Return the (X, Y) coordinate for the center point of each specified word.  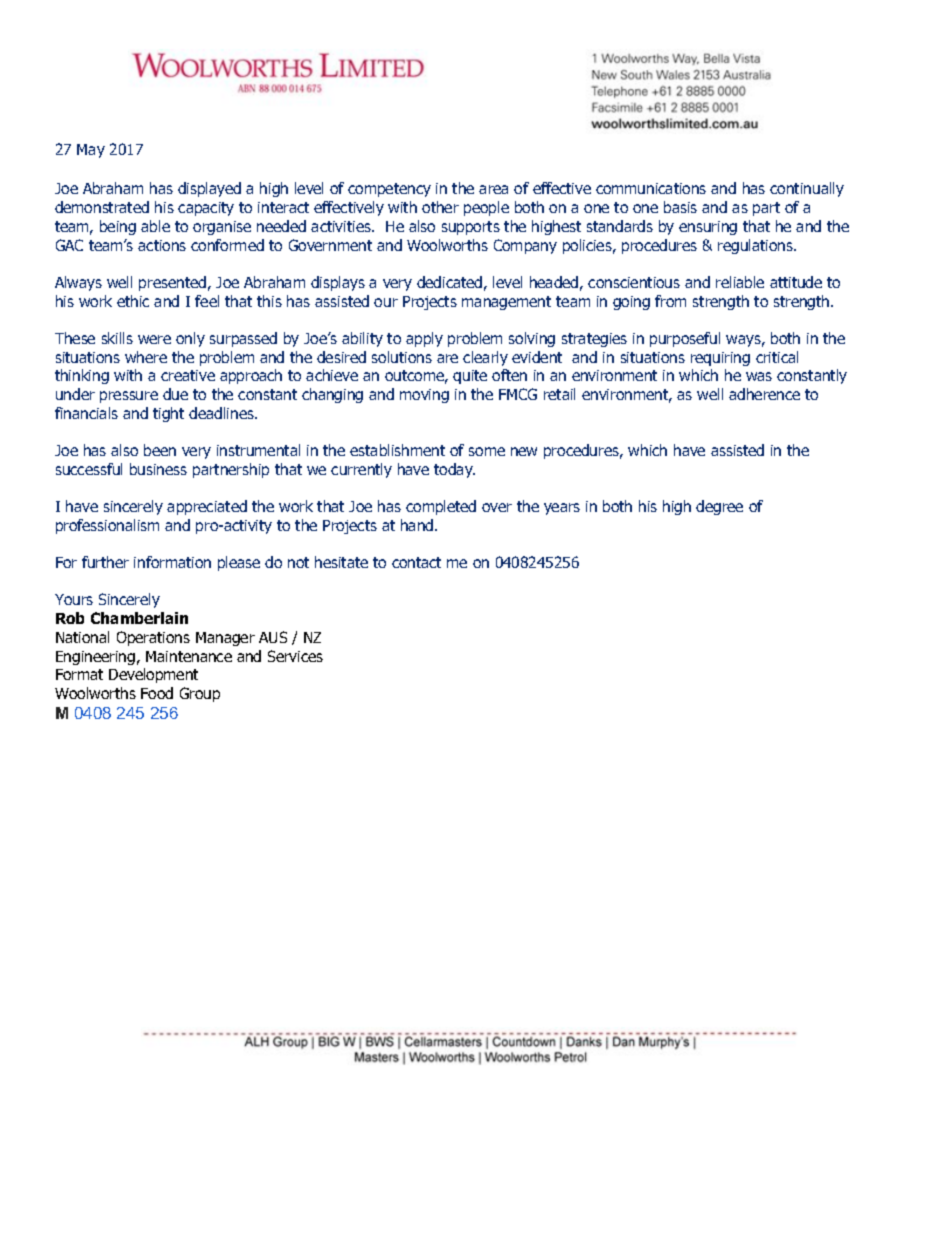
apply (424, 339)
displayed (209, 189)
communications (651, 188)
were (154, 339)
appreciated (207, 507)
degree (719, 507)
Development (153, 675)
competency (389, 190)
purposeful (685, 339)
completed (441, 507)
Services (295, 656)
